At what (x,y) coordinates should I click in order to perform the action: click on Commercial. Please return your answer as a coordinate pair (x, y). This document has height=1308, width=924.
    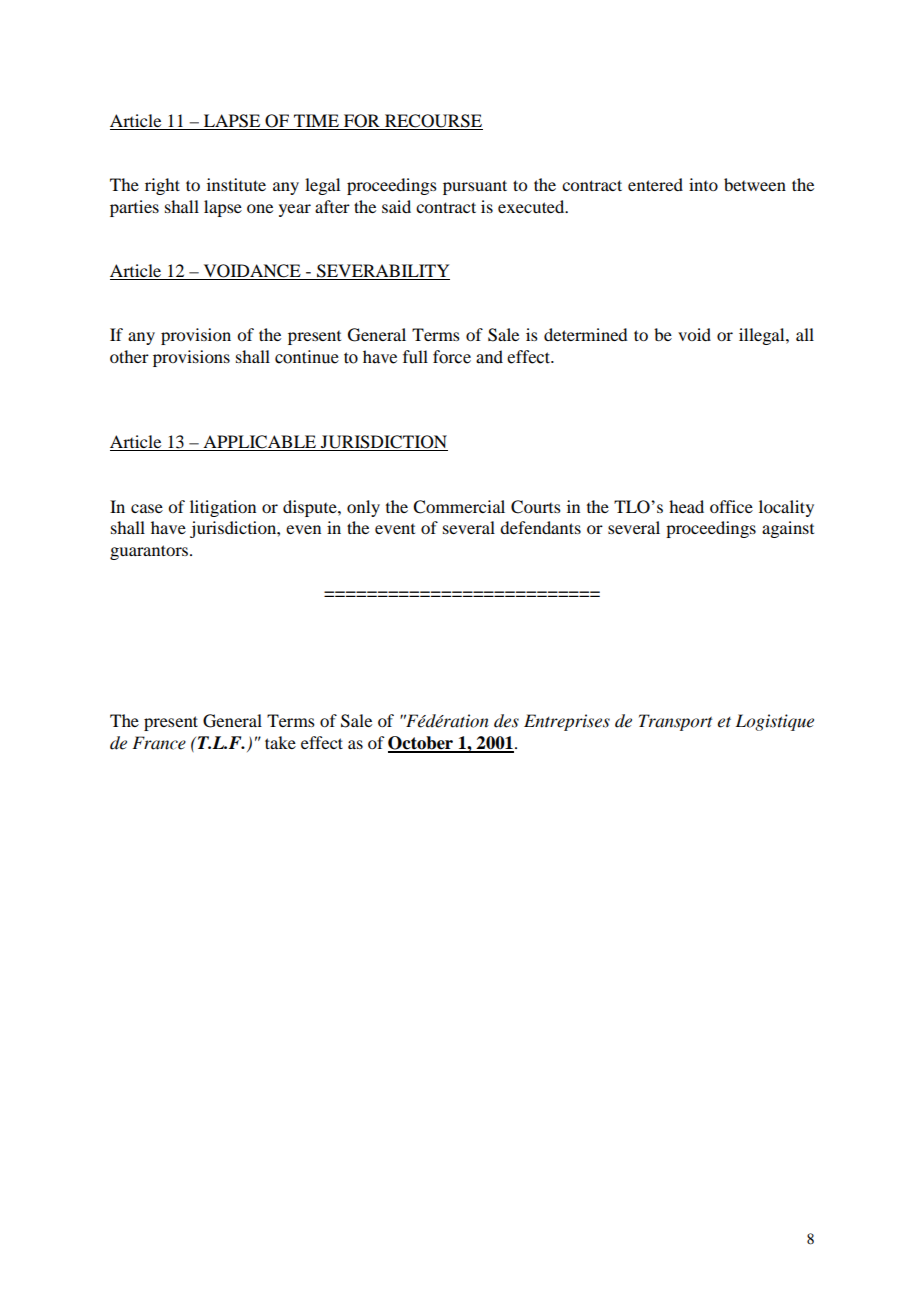
    Looking at the image, I should click on (459, 507).
